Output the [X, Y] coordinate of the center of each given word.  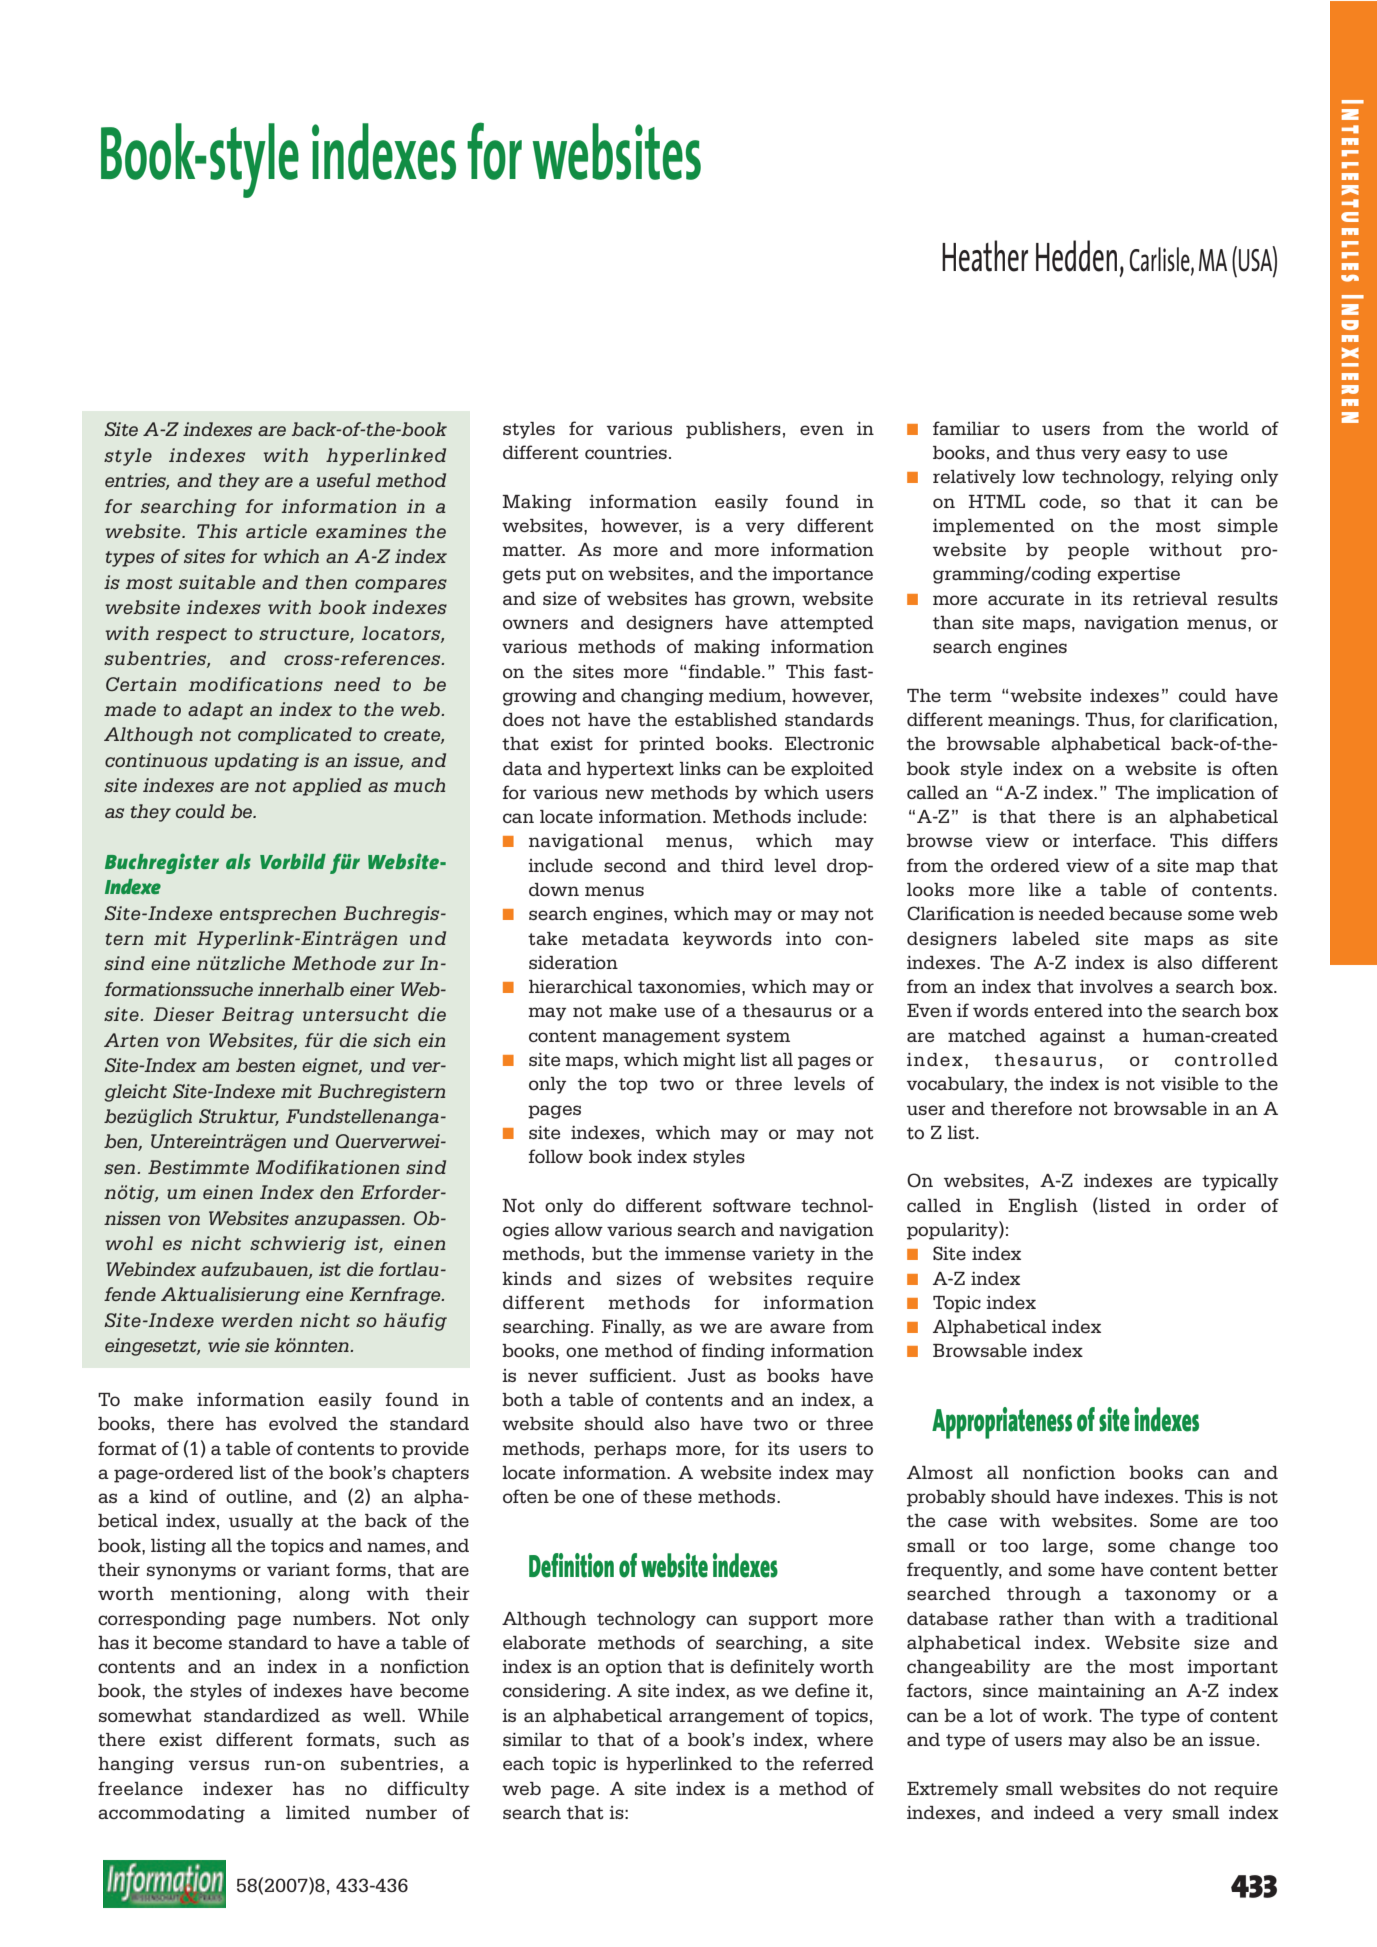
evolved [303, 1423]
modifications [256, 684]
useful [344, 480]
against [1072, 1037]
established [726, 719]
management [661, 1038]
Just [707, 1375]
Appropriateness [1002, 1423]
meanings [1032, 721]
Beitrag [258, 1016]
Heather [985, 256]
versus [219, 1765]
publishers [733, 430]
